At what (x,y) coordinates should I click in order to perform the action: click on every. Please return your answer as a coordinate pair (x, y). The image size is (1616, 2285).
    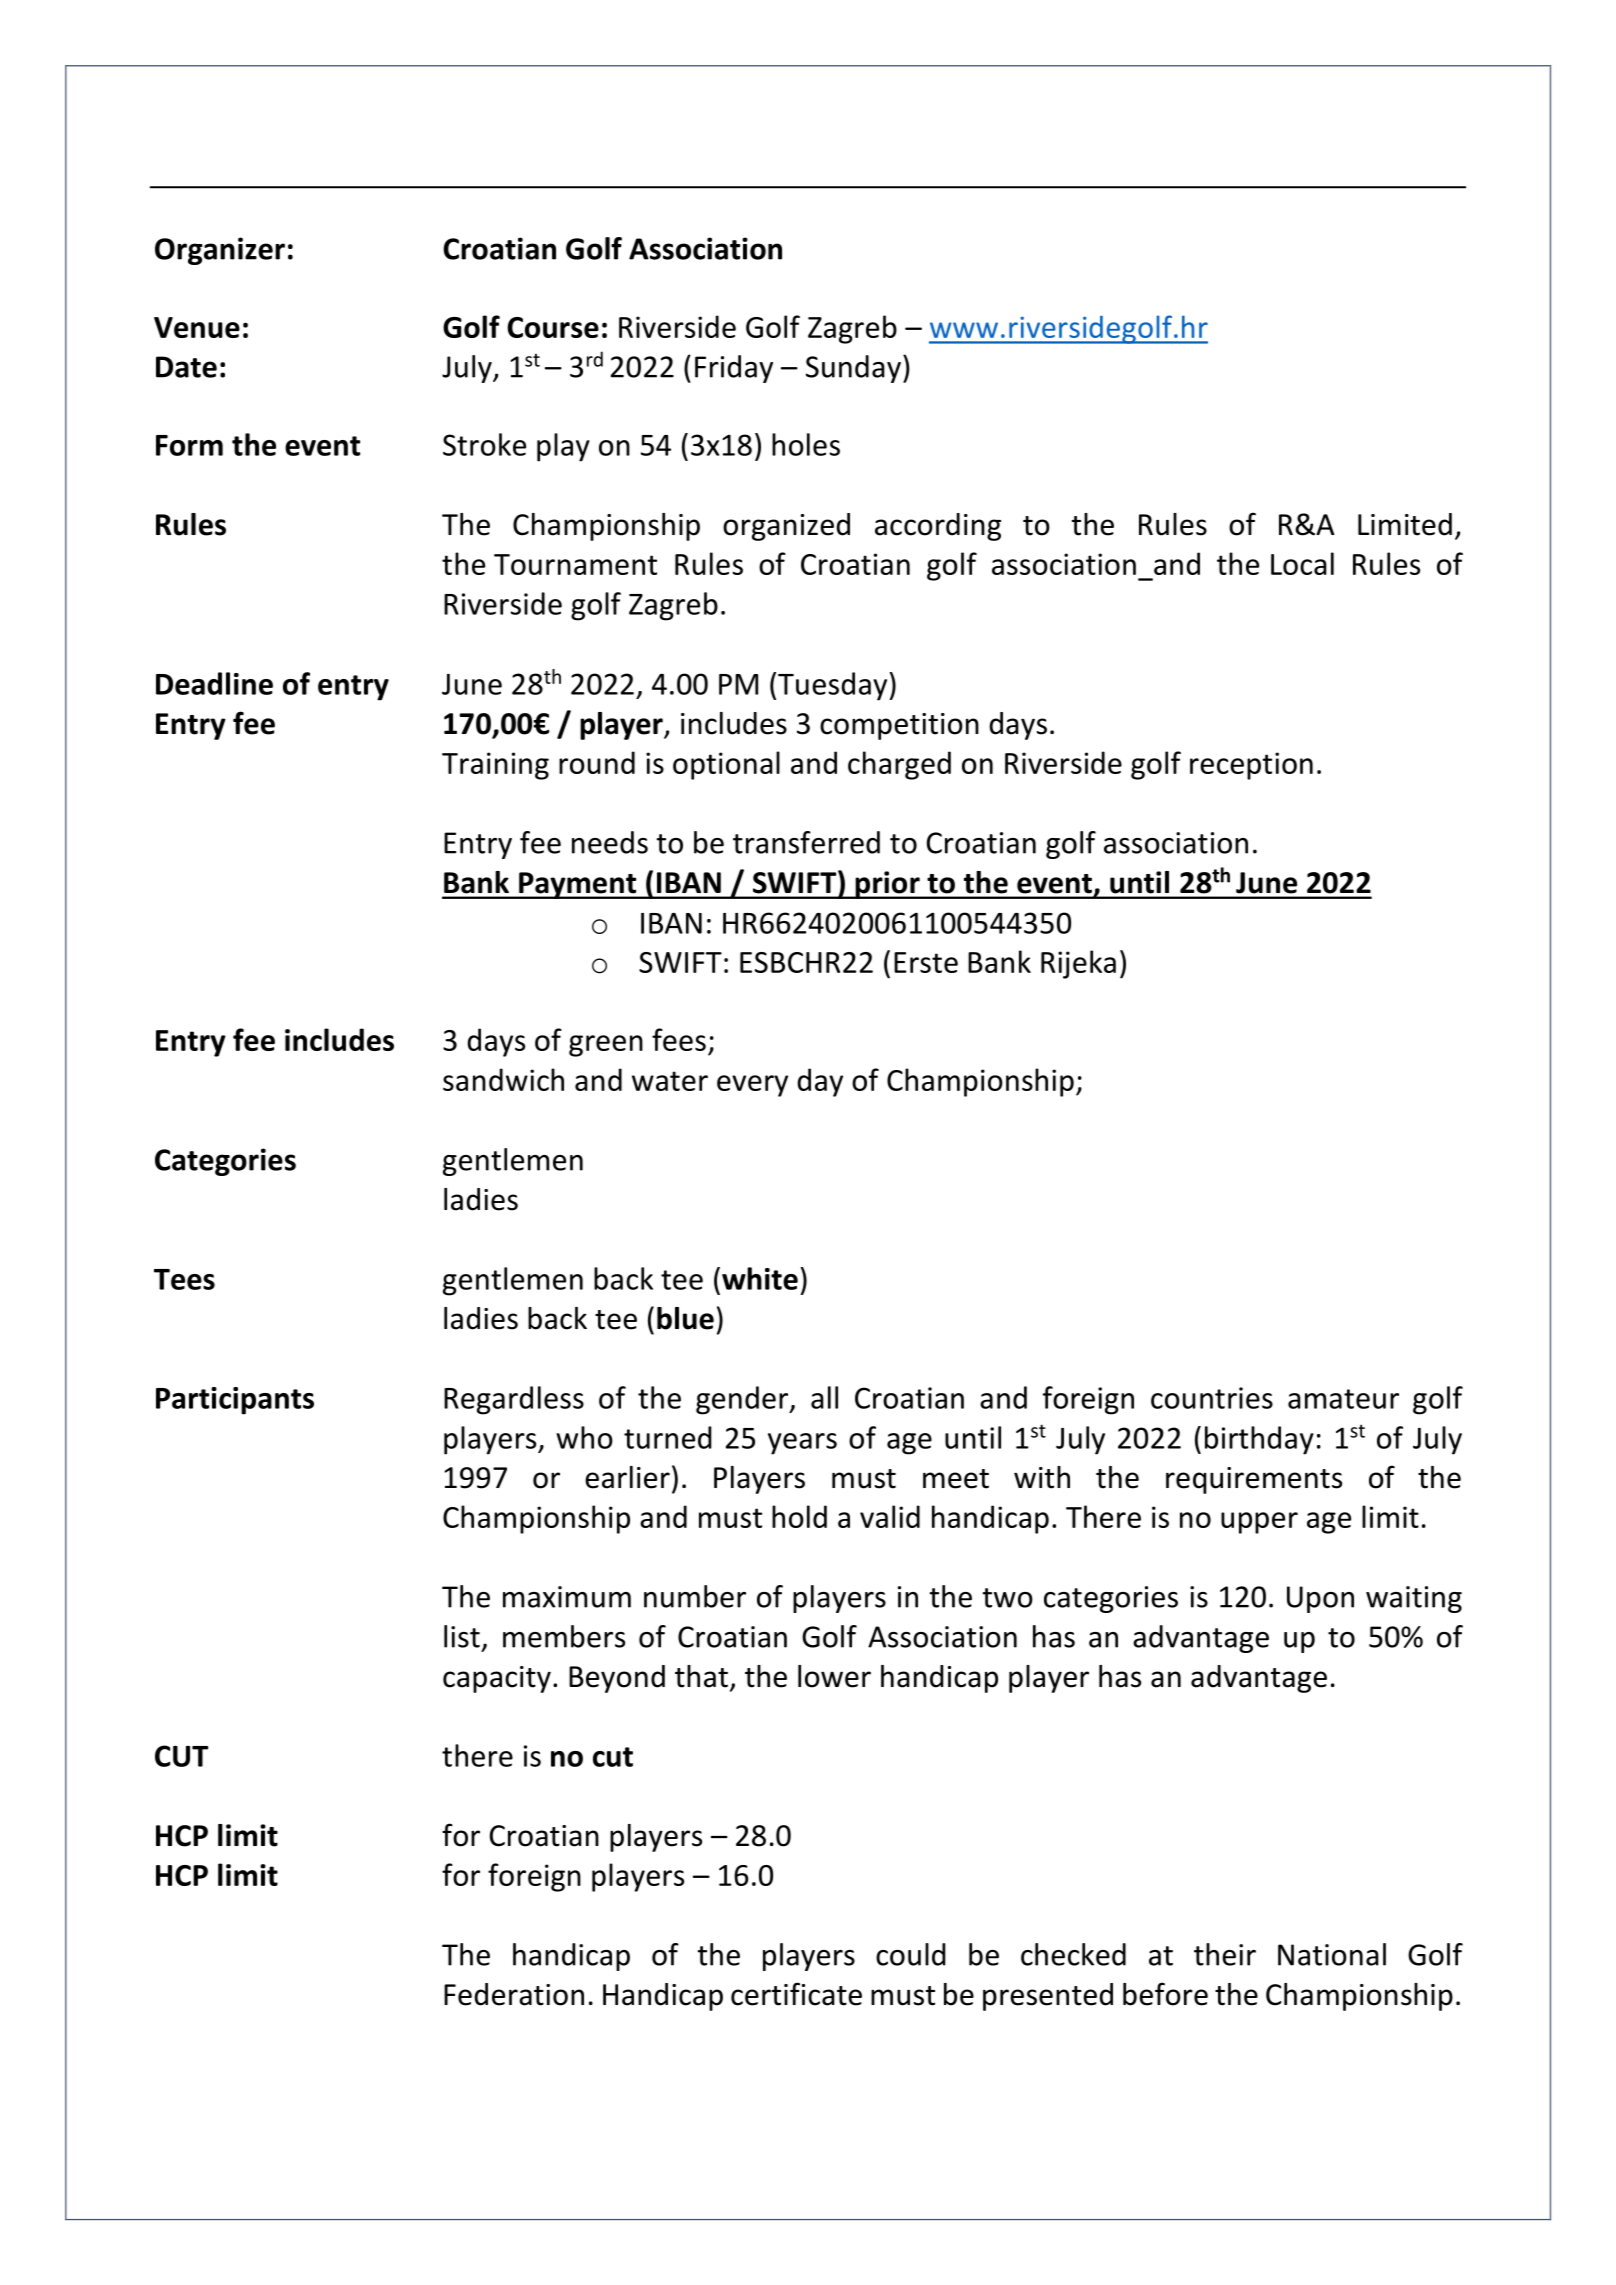
    Looking at the image, I should click on (752, 1086).
